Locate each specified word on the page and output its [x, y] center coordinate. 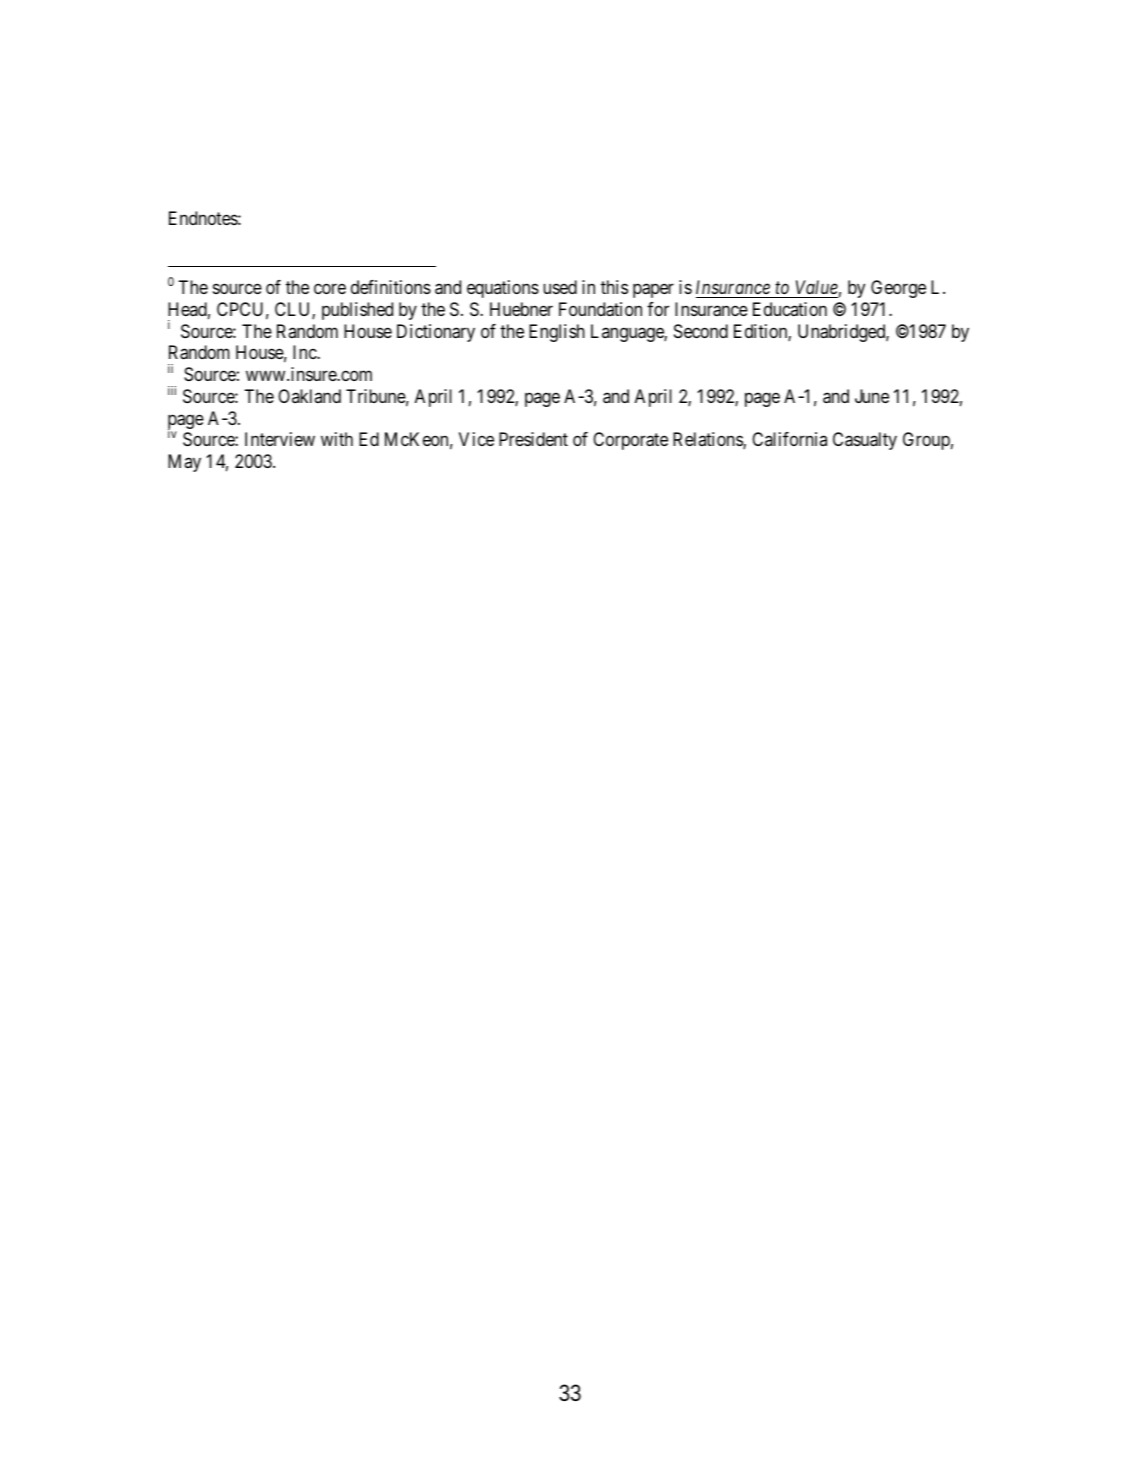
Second [701, 331]
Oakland [309, 396]
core [330, 289]
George [898, 289]
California [789, 439]
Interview [280, 439]
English [557, 333]
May [184, 463]
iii [172, 390]
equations [503, 289]
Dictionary [436, 333]
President [533, 439]
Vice [476, 439]
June [872, 396]
